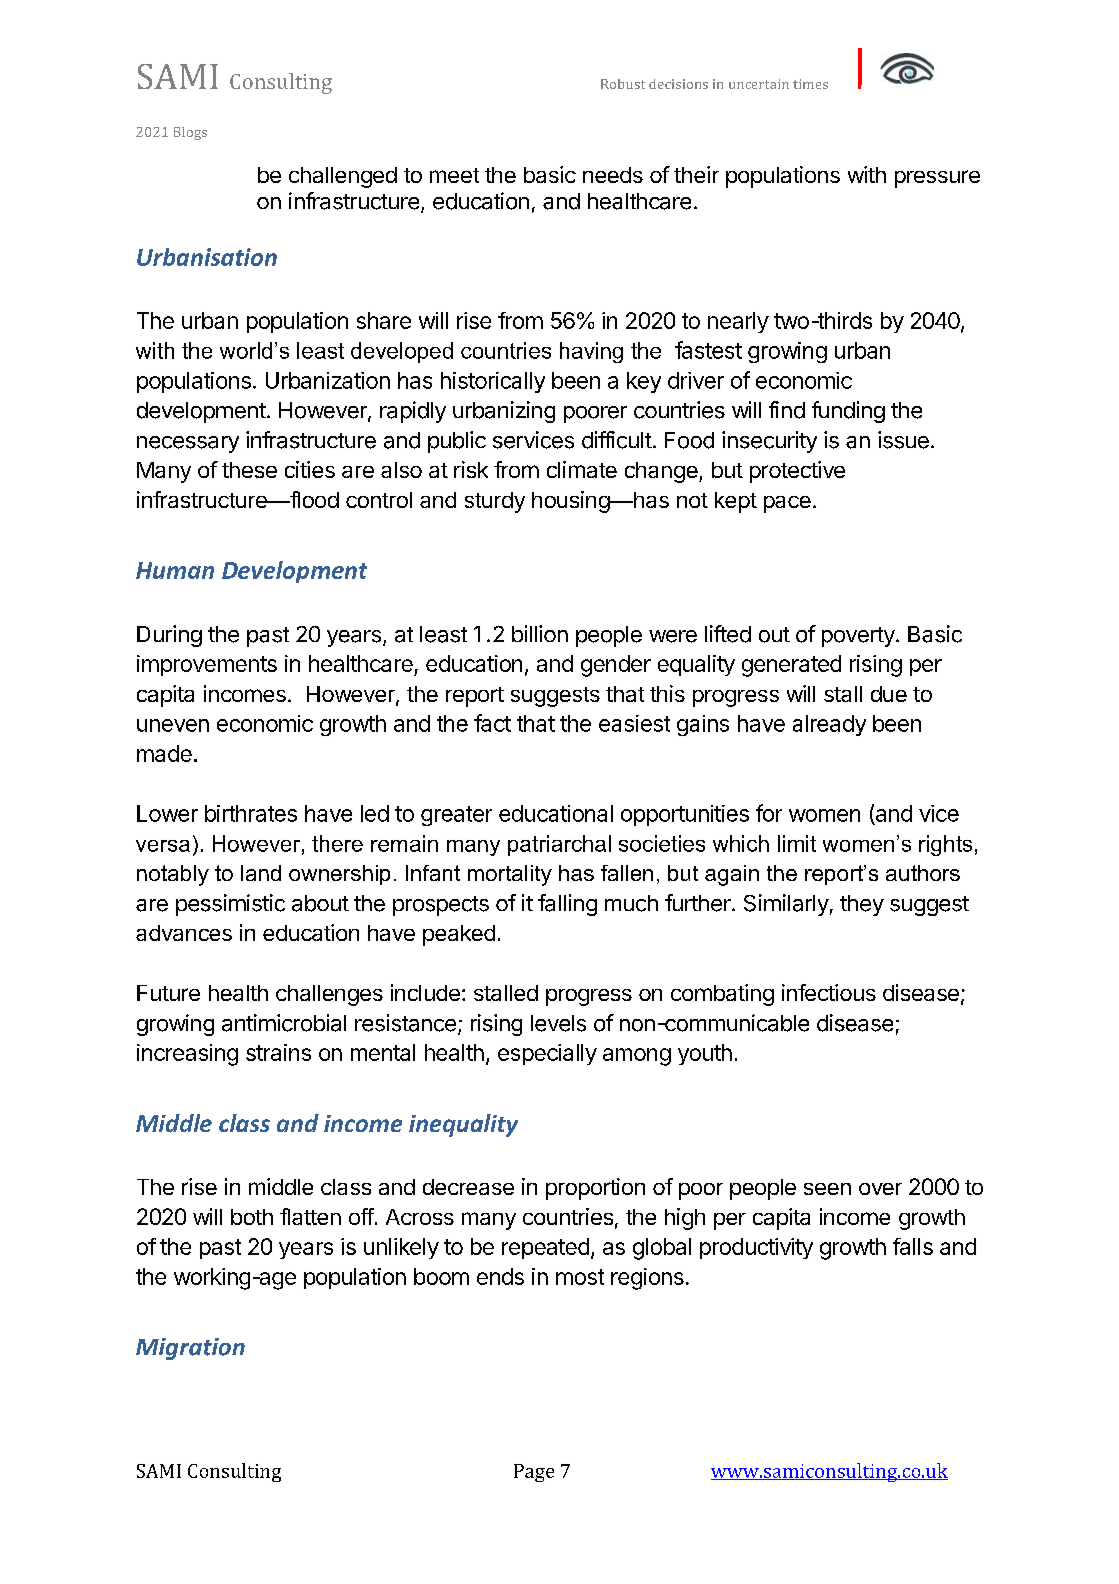  I want to click on Blogs, so click(190, 133).
